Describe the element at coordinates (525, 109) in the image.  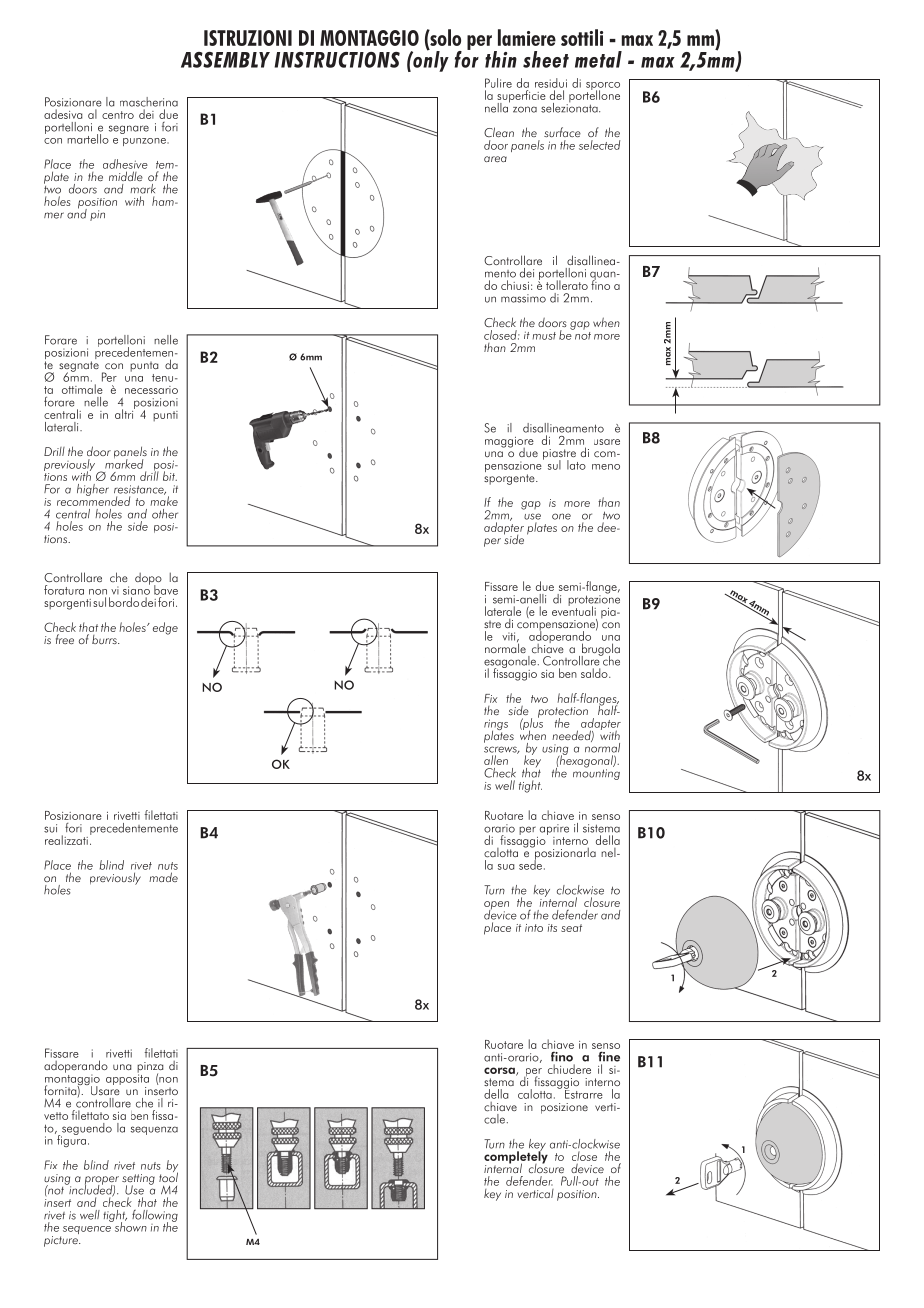
I see `zona` at that location.
